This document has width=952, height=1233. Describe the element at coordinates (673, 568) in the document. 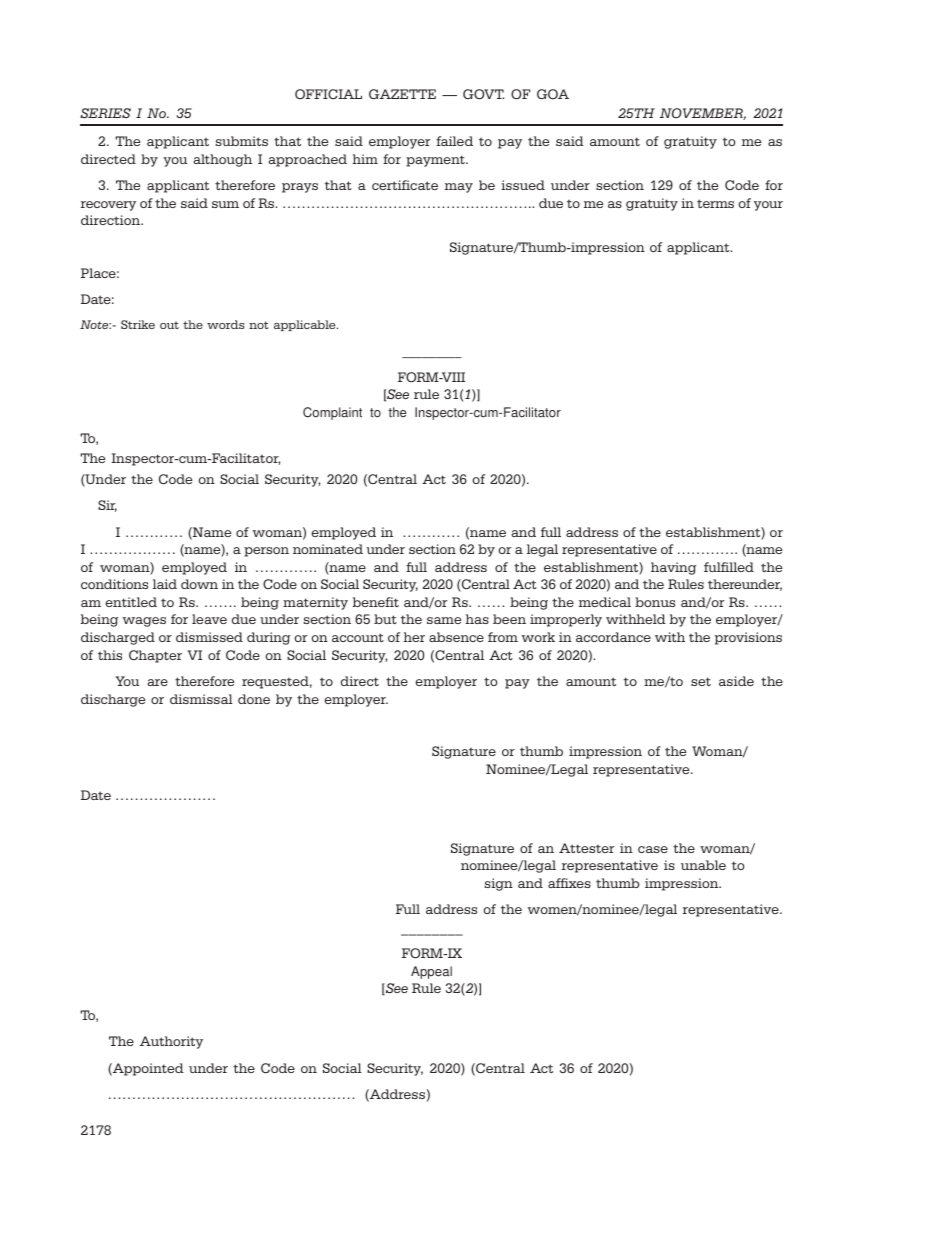

I see `having` at that location.
